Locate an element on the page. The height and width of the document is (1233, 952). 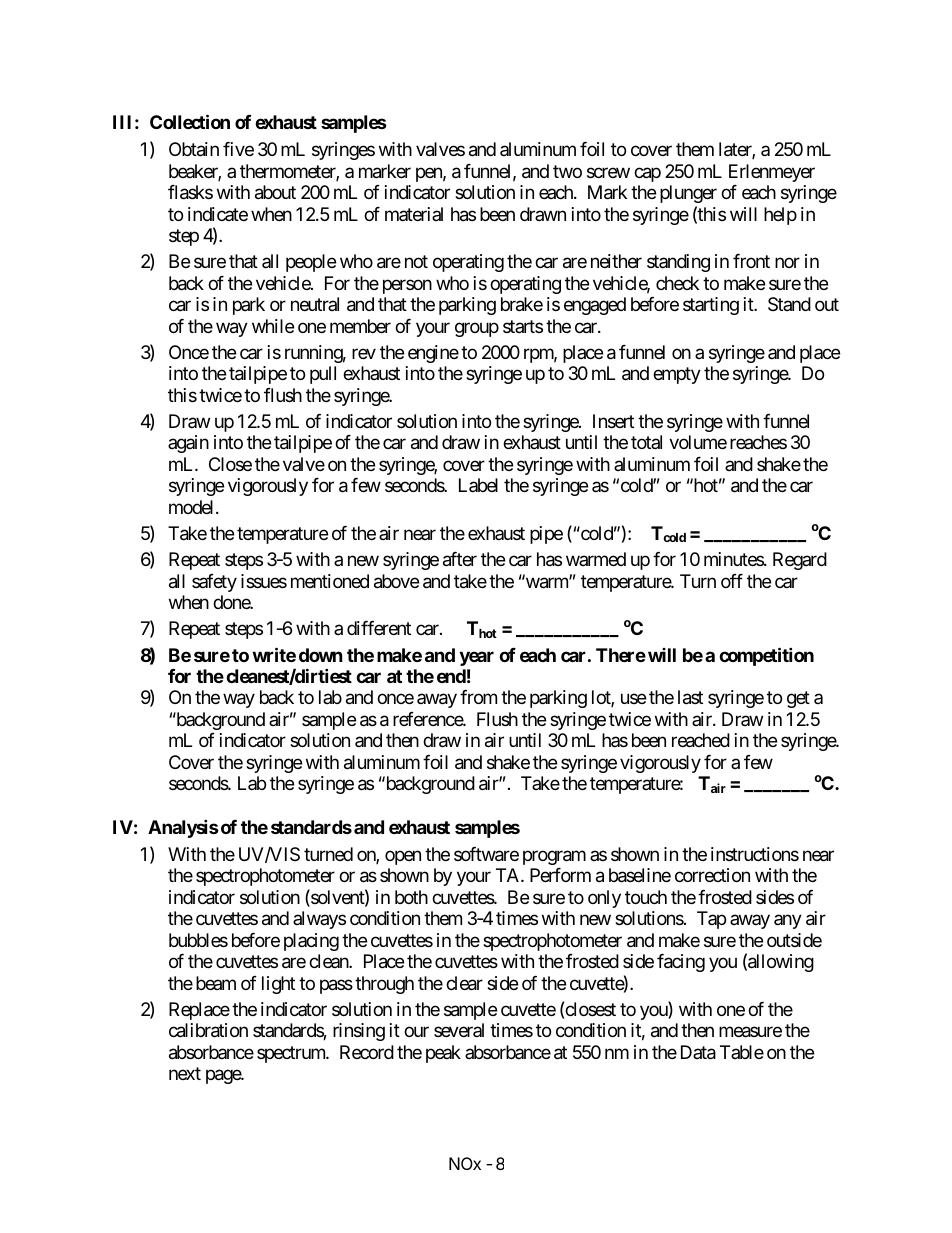
while is located at coordinates (273, 326).
